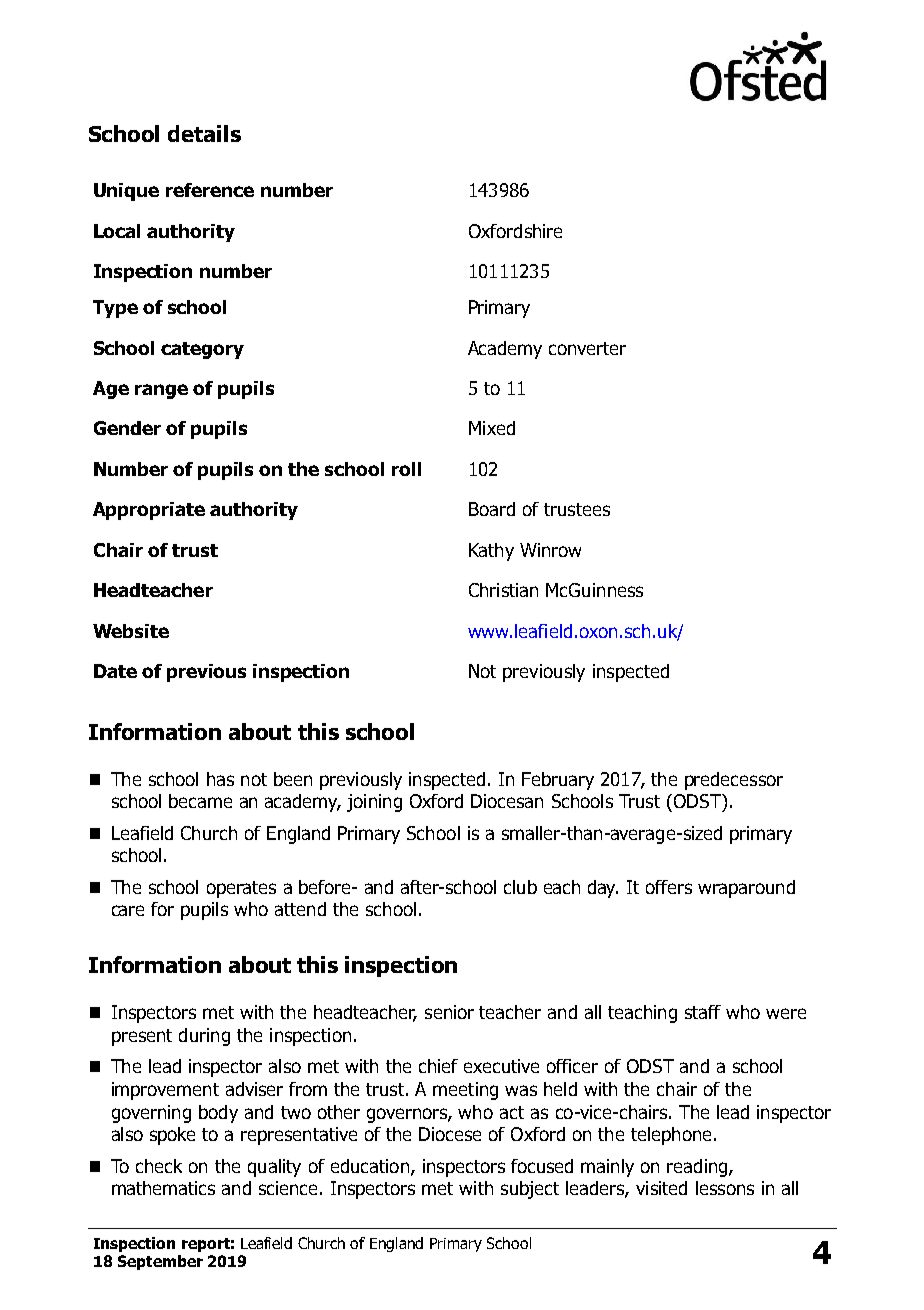  I want to click on September, so click(160, 1262).
